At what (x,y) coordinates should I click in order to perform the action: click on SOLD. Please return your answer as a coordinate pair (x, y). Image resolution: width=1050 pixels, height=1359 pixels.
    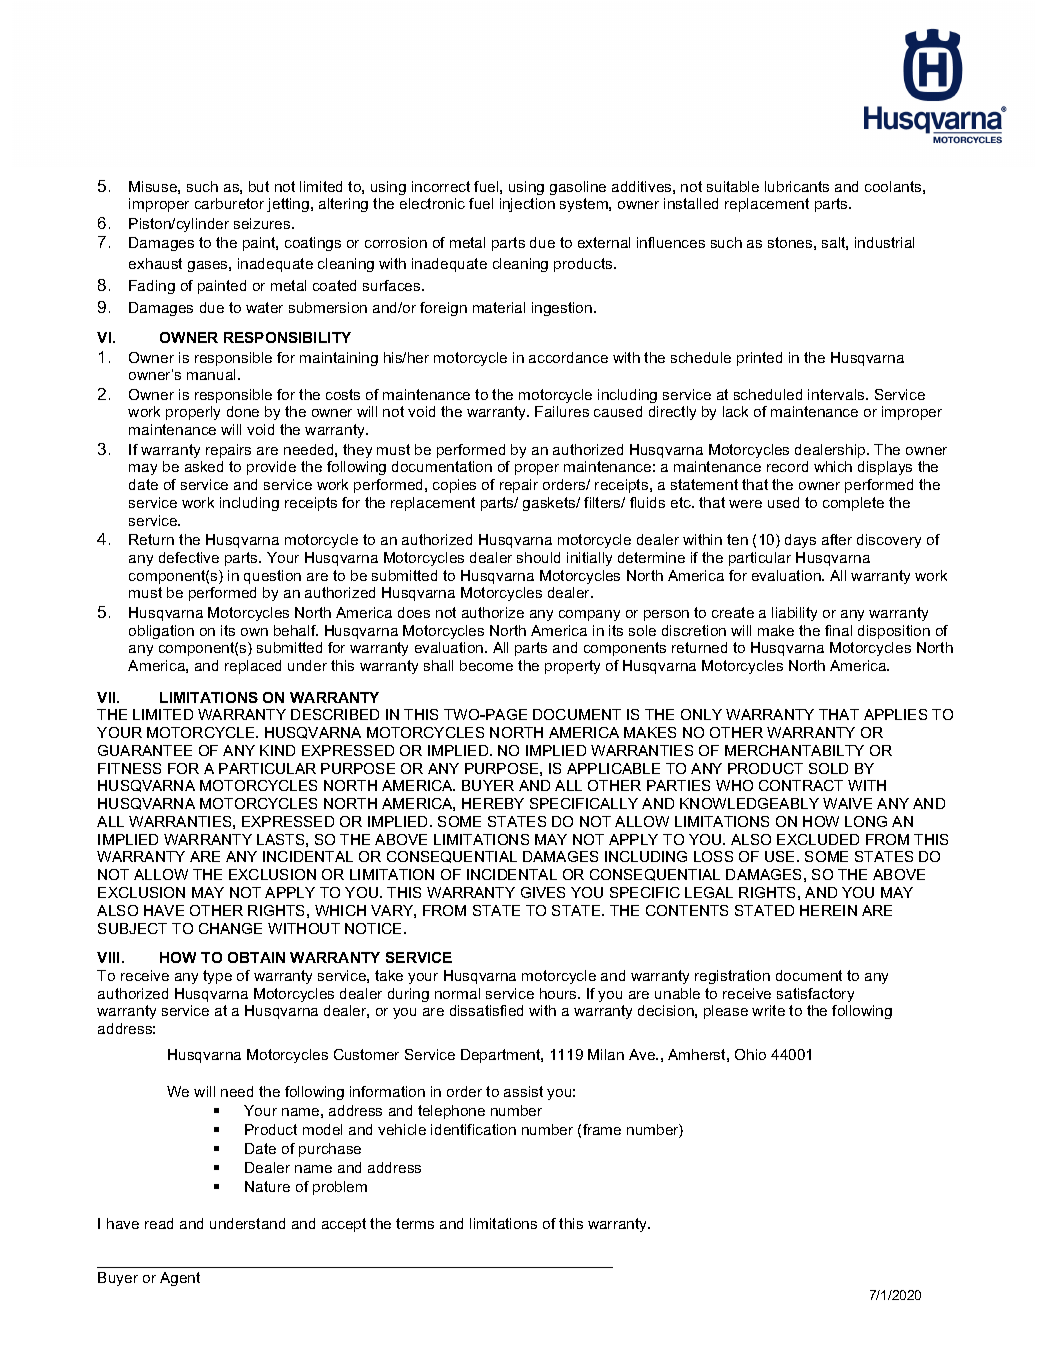
    Looking at the image, I should click on (828, 768).
